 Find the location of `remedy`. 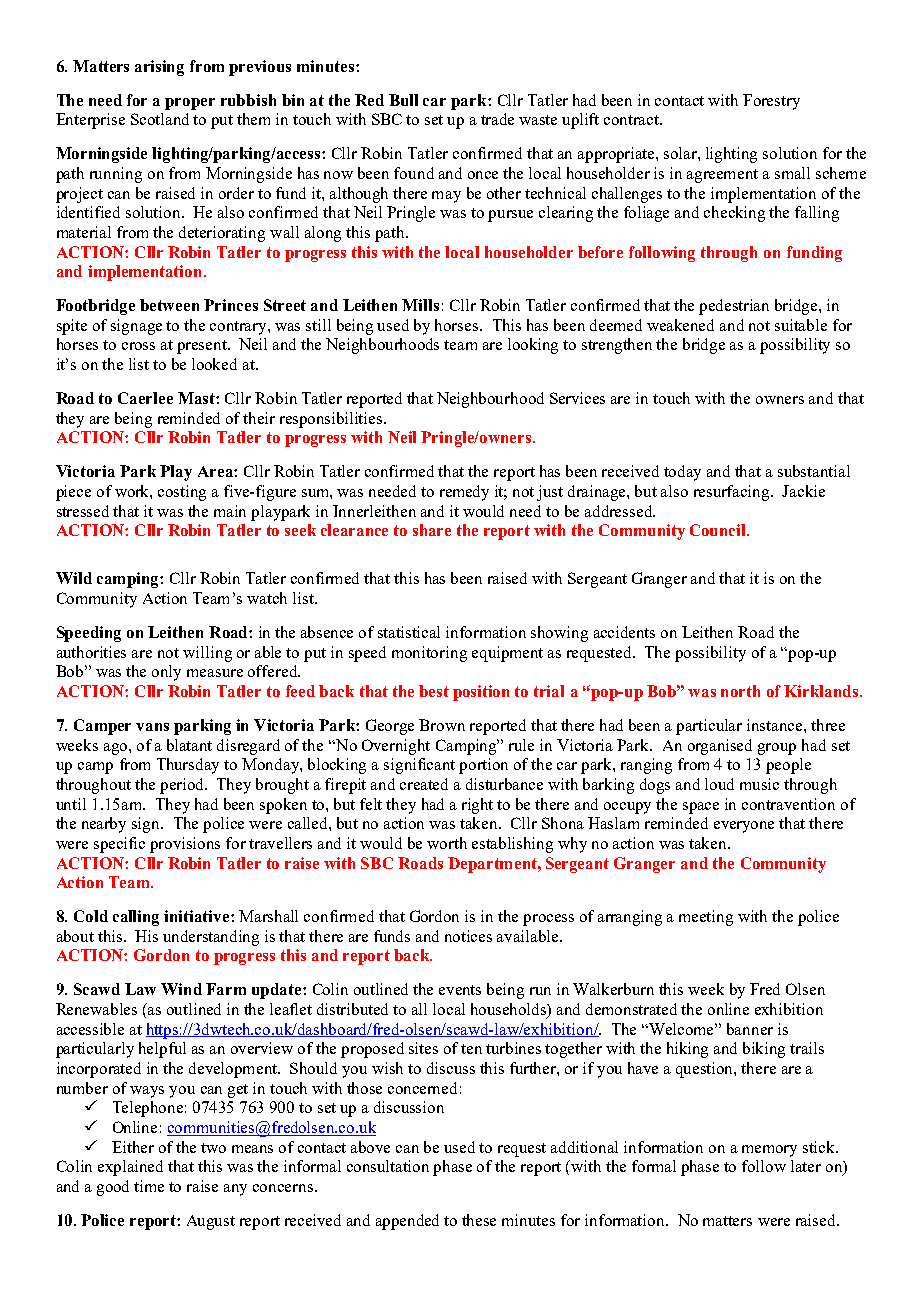

remedy is located at coordinates (464, 493).
